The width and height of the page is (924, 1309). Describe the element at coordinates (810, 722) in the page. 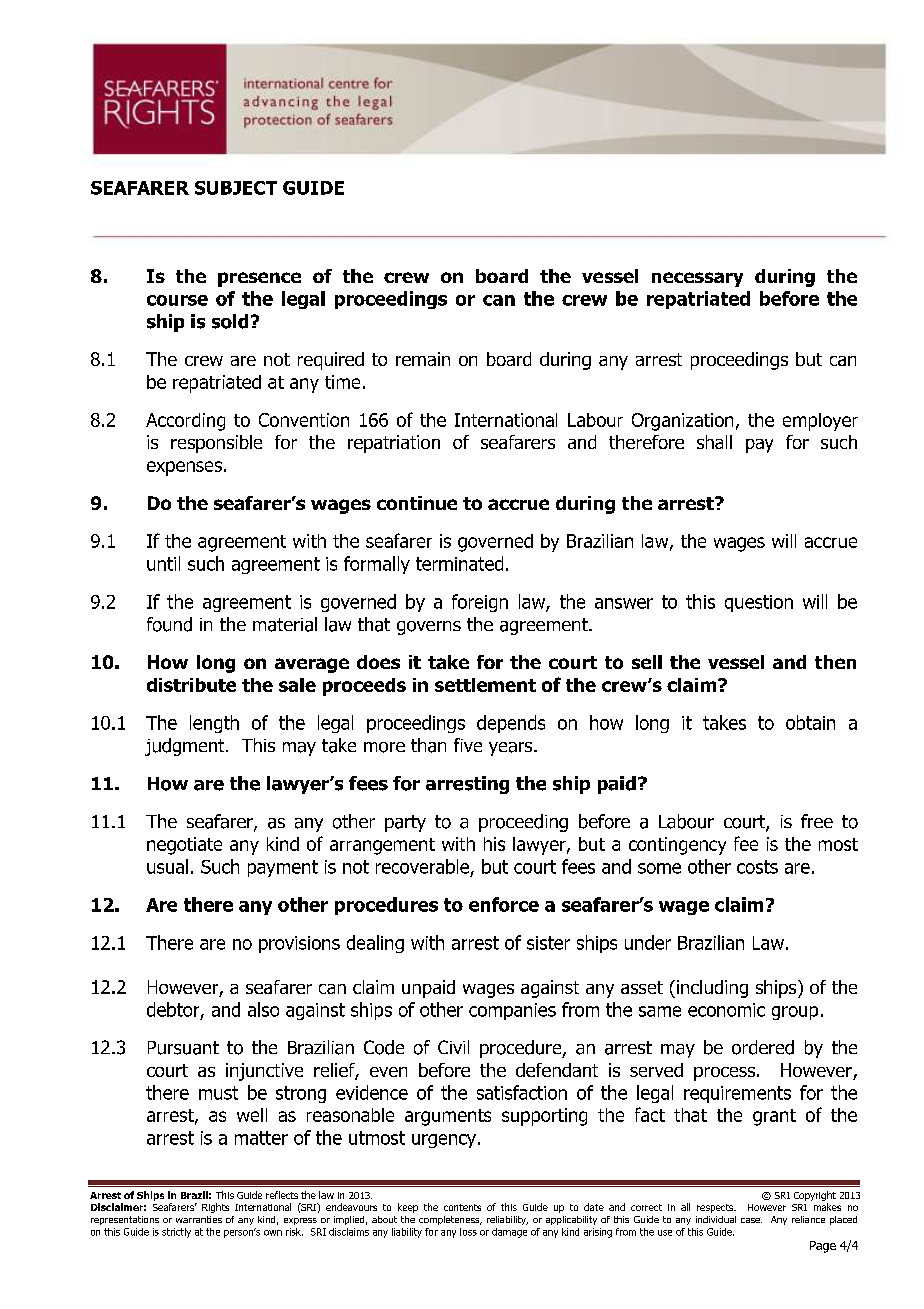

I see `obtain` at that location.
